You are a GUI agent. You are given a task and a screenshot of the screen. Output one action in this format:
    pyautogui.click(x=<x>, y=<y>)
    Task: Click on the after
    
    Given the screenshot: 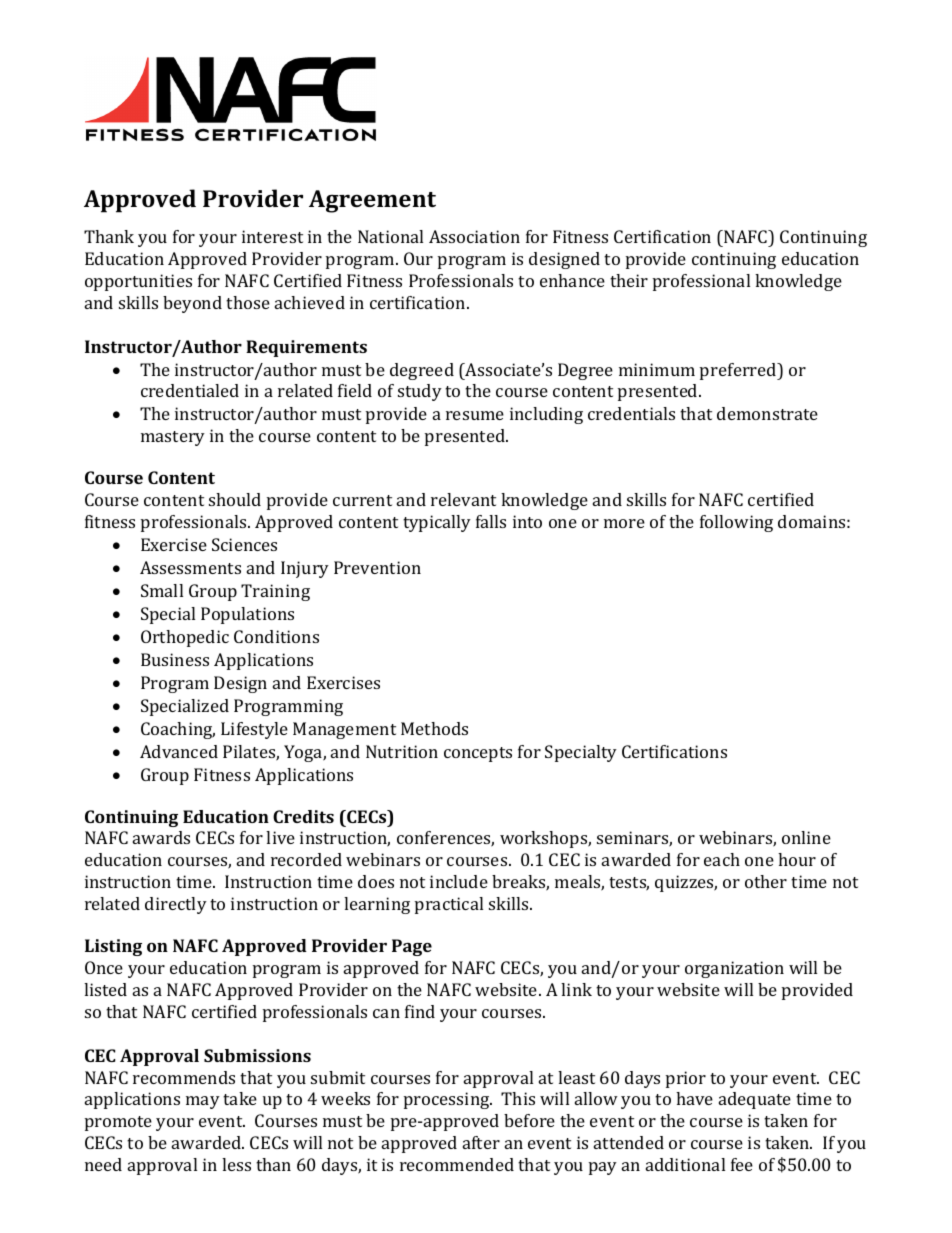 What is the action you would take?
    pyautogui.click(x=481, y=1142)
